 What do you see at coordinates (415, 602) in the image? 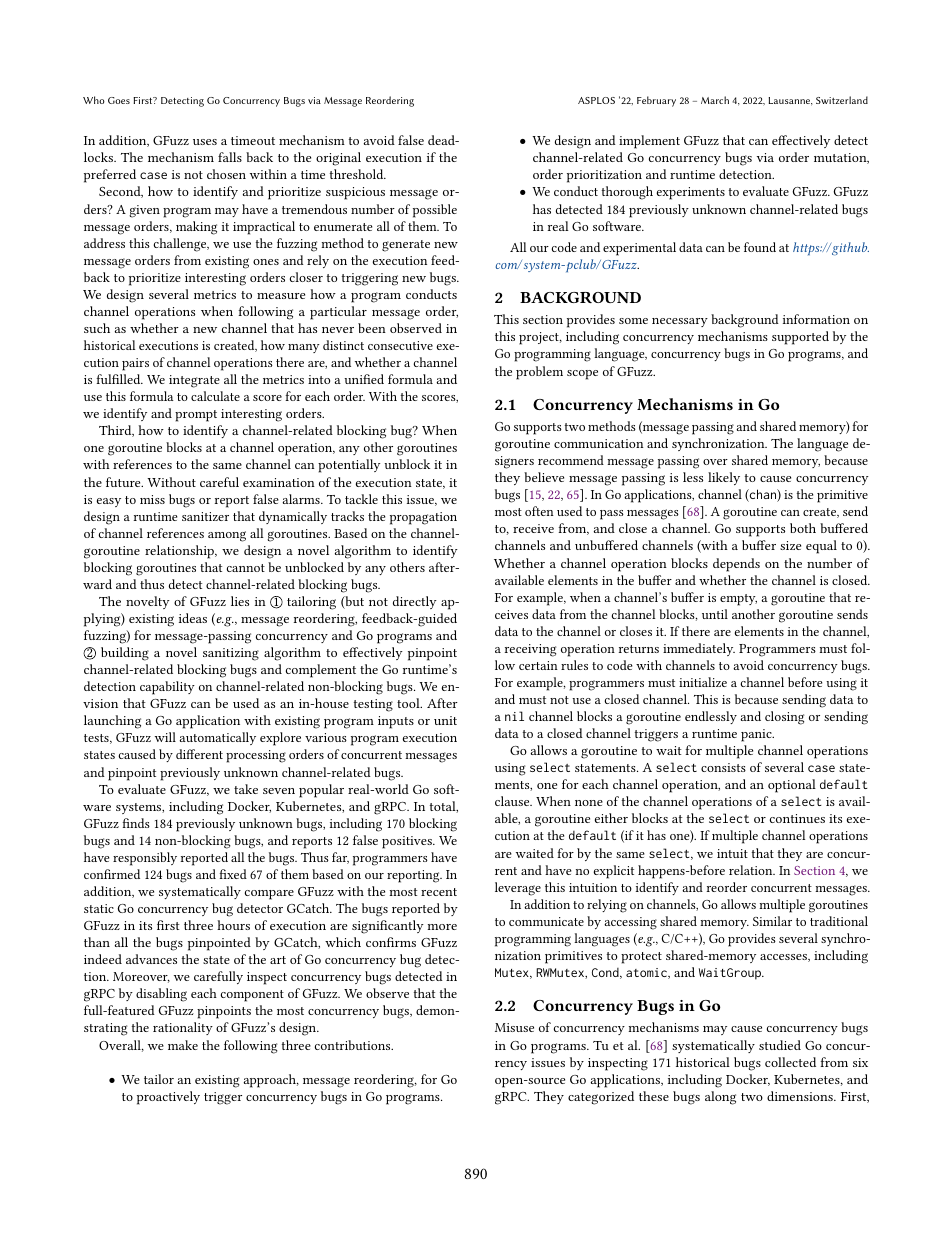
I see `directly` at bounding box center [415, 602].
